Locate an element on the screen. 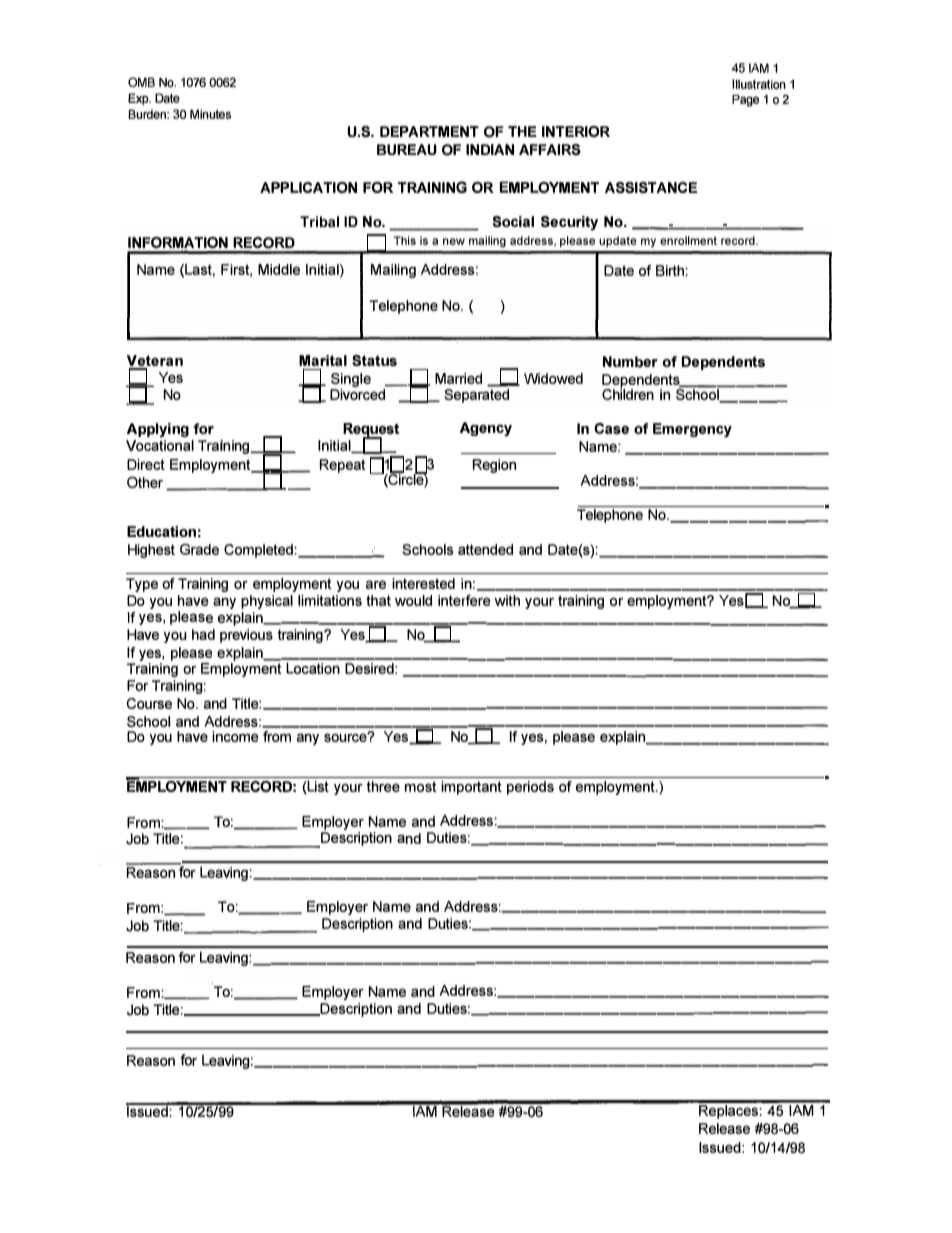 The width and height of the screenshot is (952, 1233). important is located at coordinates (471, 788).
